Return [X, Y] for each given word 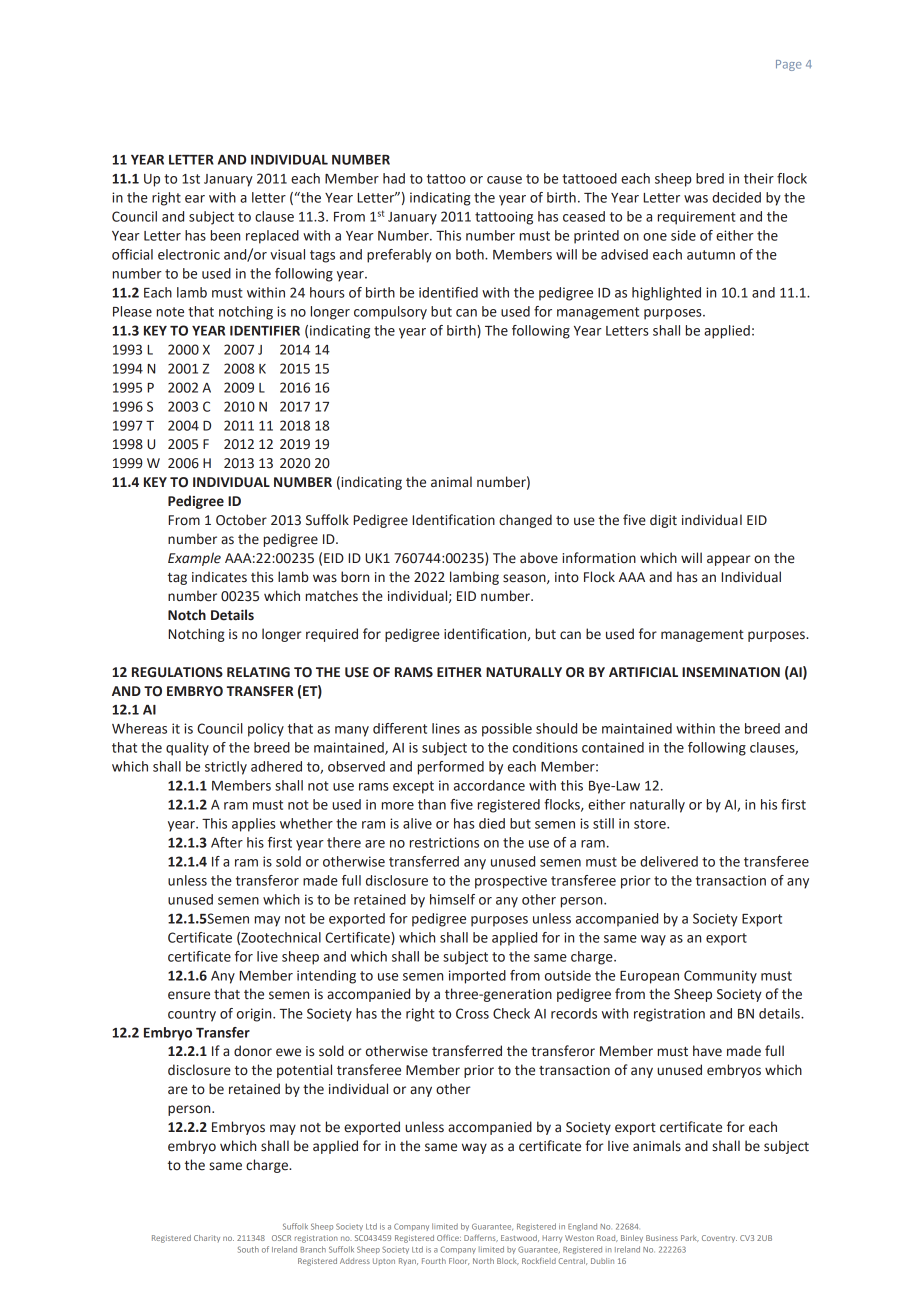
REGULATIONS [177, 672]
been [225, 235]
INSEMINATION [731, 672]
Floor [459, 1261]
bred [710, 178]
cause [504, 180]
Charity [207, 1238]
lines [446, 728]
